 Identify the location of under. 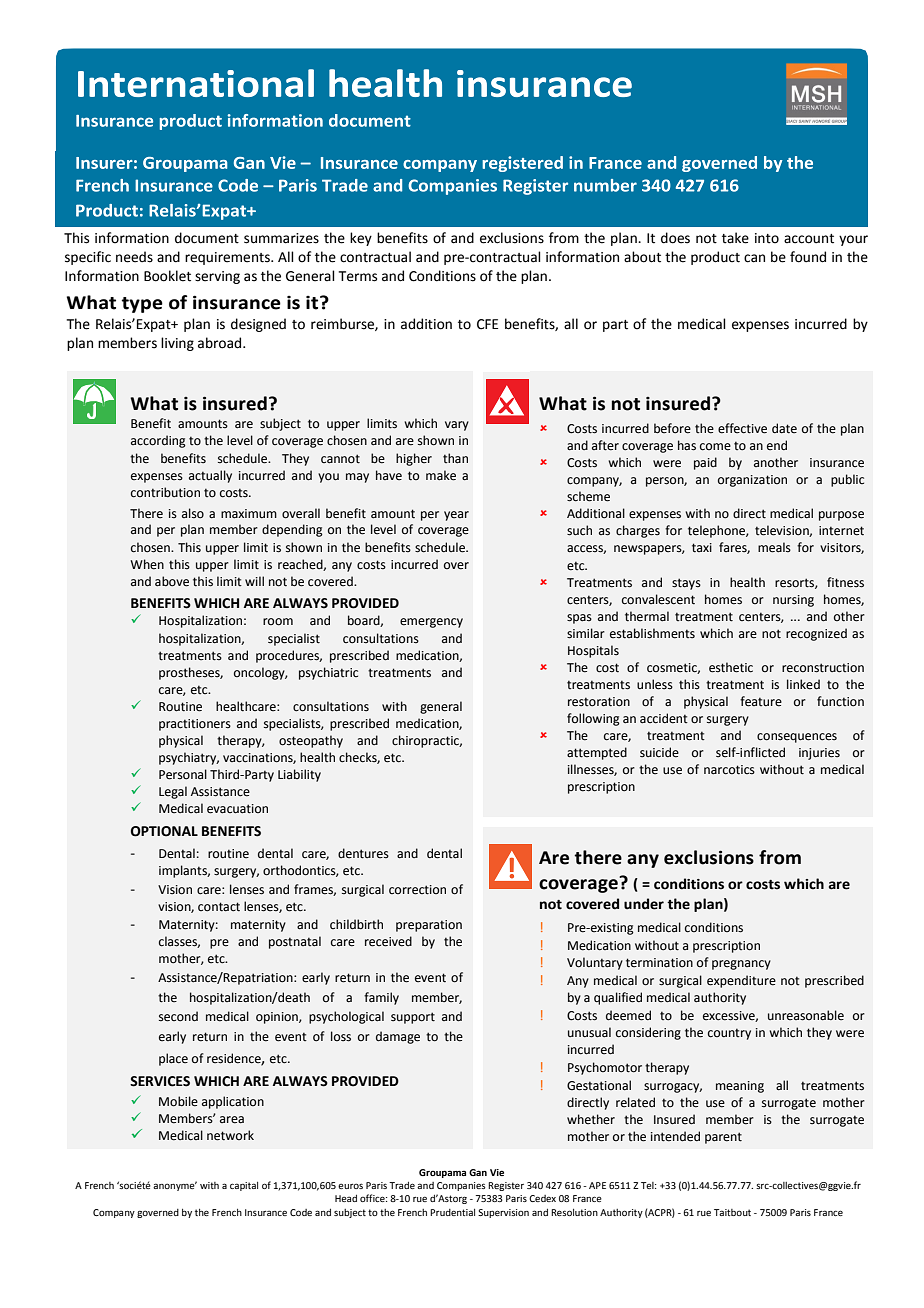
(644, 904).
